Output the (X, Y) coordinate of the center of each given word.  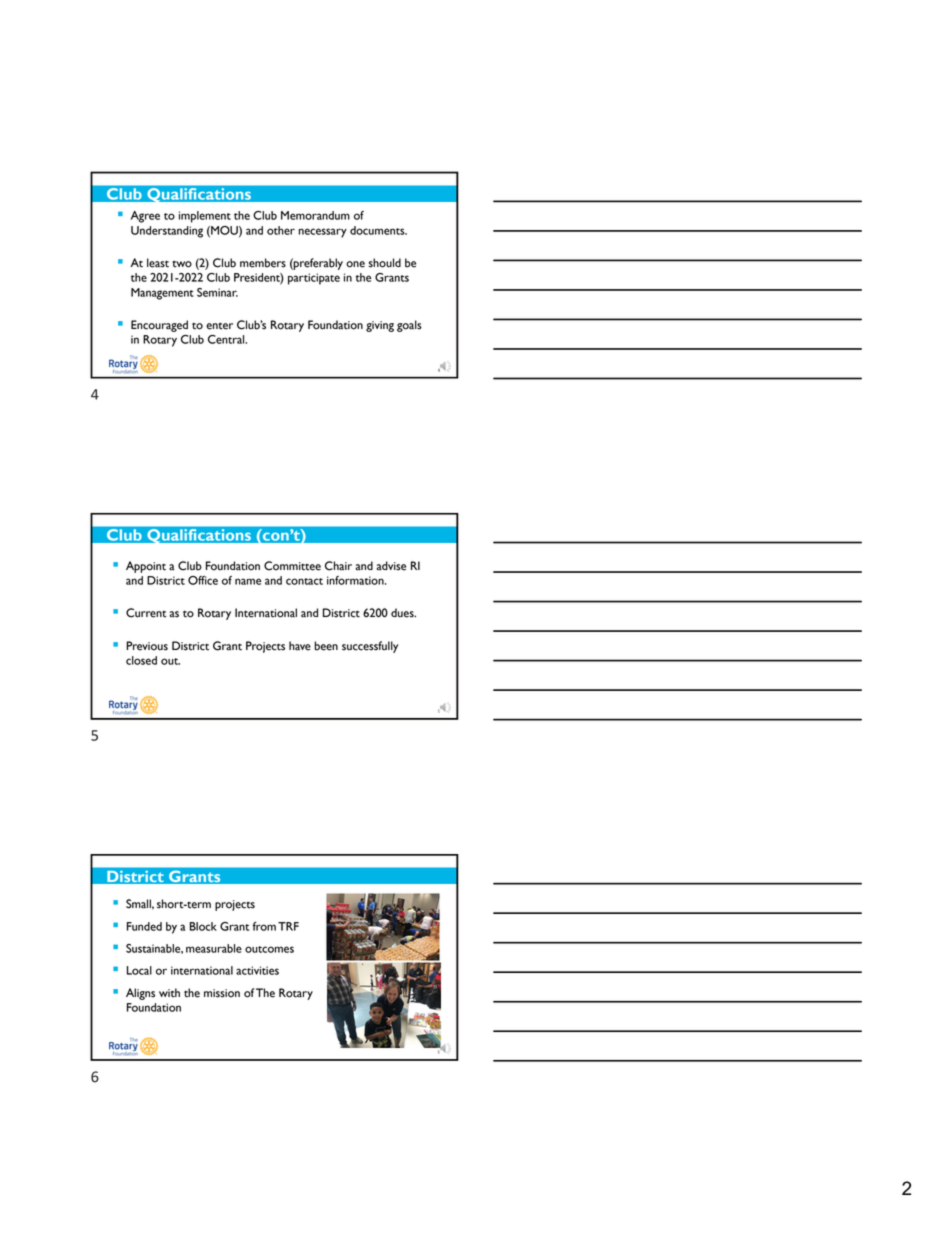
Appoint (146, 567)
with (169, 993)
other (281, 230)
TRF (288, 926)
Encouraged (159, 326)
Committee (292, 566)
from (264, 926)
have (300, 646)
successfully (370, 647)
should (385, 263)
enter (219, 326)
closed (141, 660)
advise (391, 566)
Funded (144, 926)
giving (380, 326)
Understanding (167, 232)
